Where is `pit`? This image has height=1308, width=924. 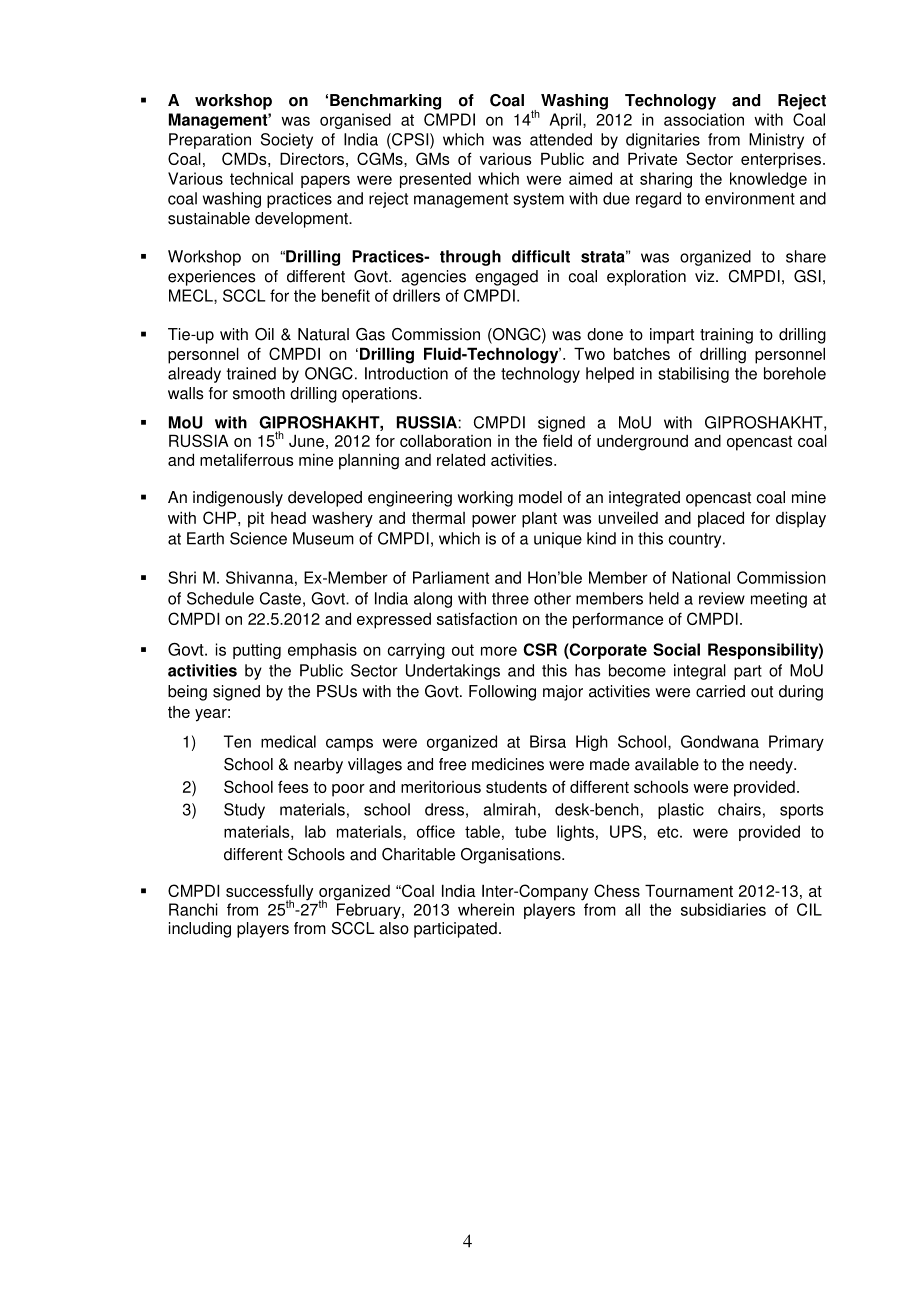
pit is located at coordinates (256, 520).
